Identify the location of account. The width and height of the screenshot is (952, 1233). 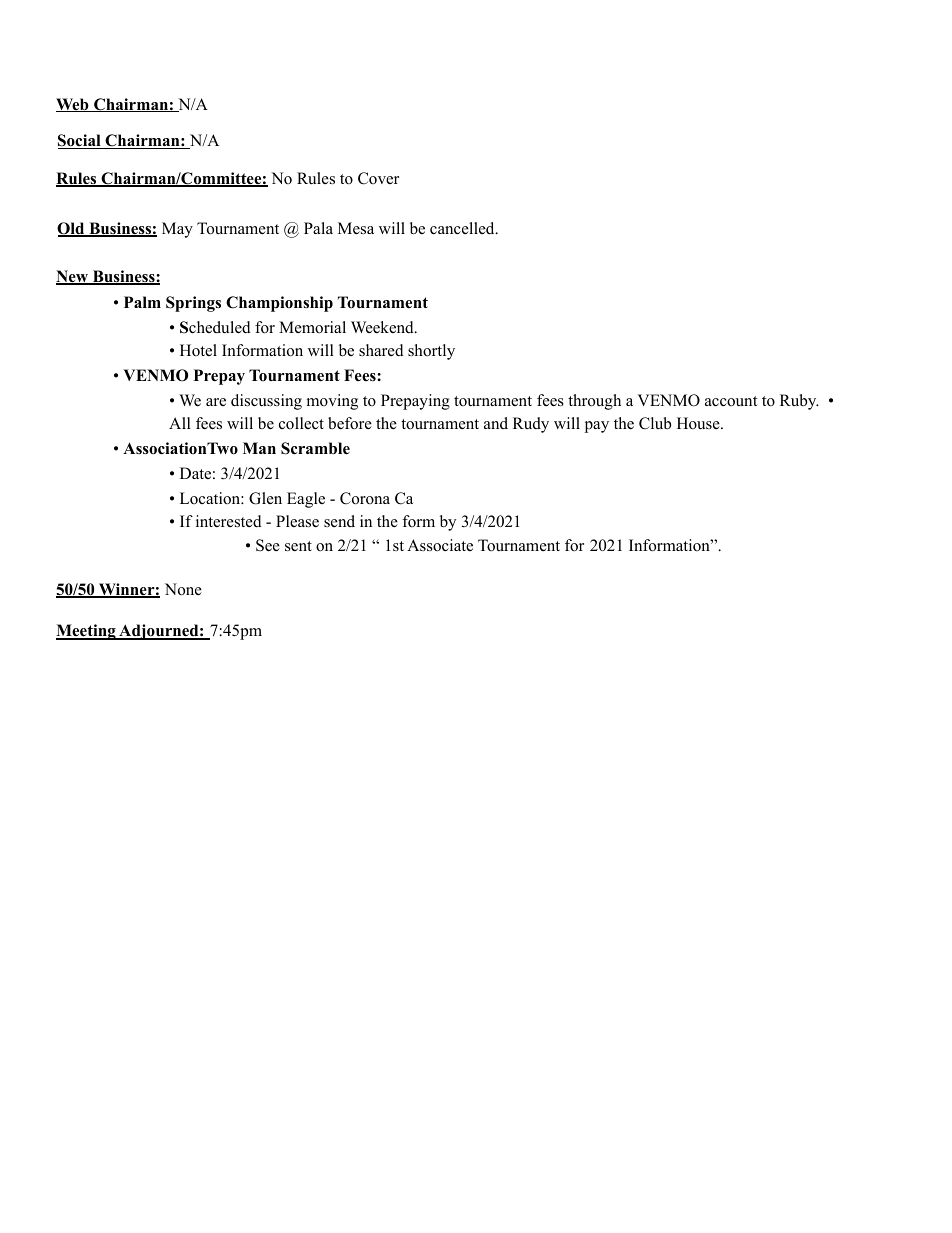
(731, 401).
